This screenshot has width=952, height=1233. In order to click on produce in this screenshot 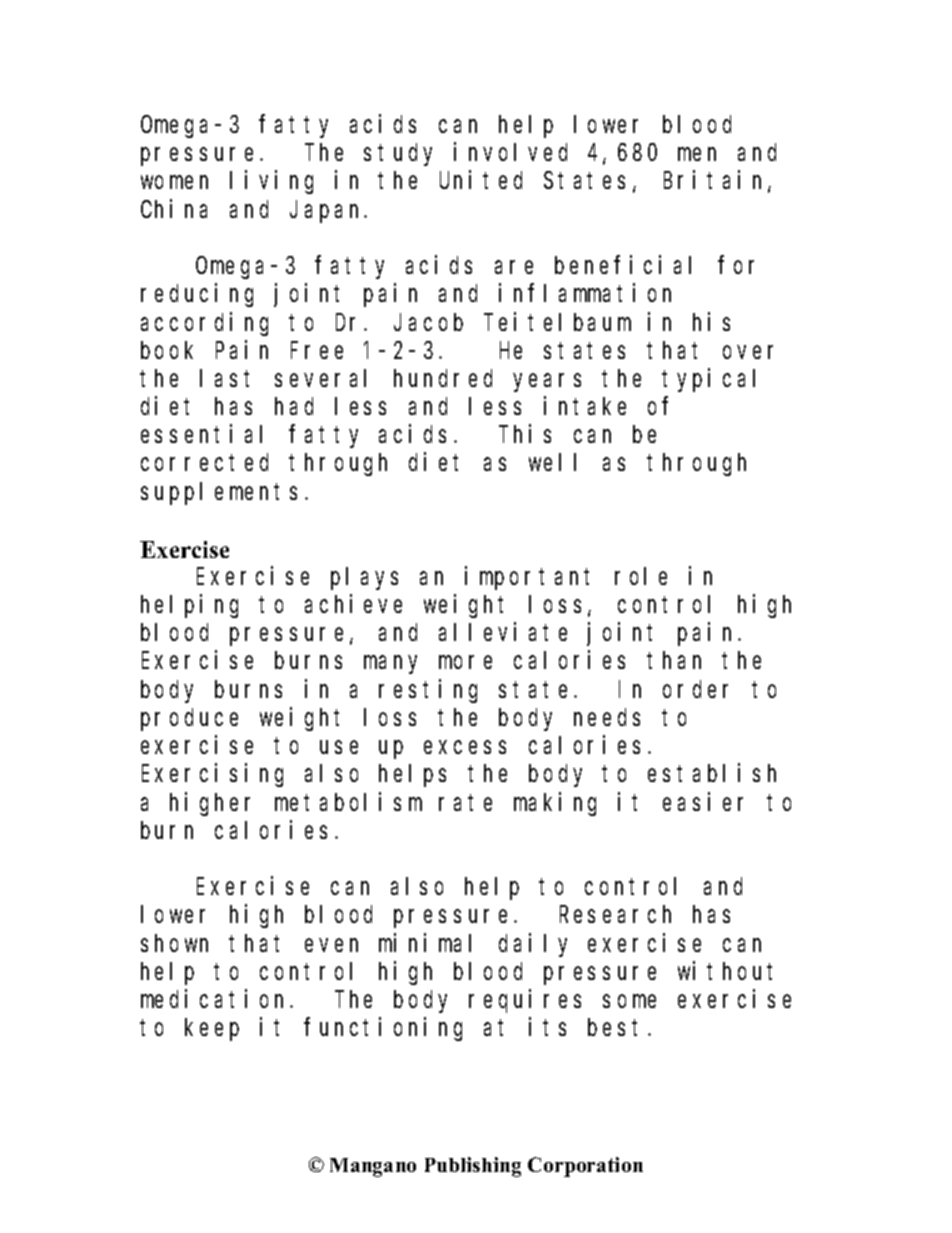, I will do `click(189, 719)`.
